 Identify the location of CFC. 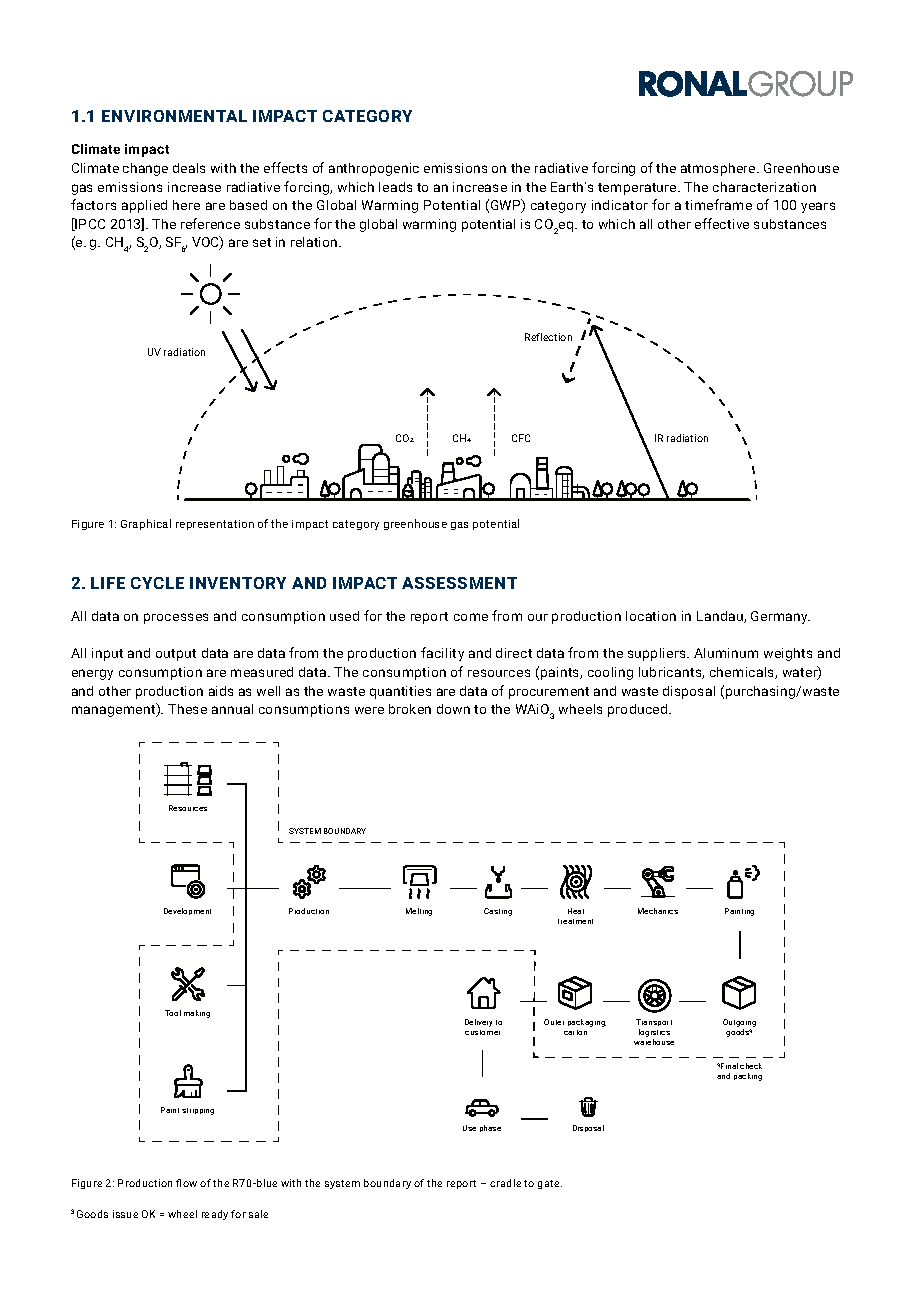
(521, 438).
